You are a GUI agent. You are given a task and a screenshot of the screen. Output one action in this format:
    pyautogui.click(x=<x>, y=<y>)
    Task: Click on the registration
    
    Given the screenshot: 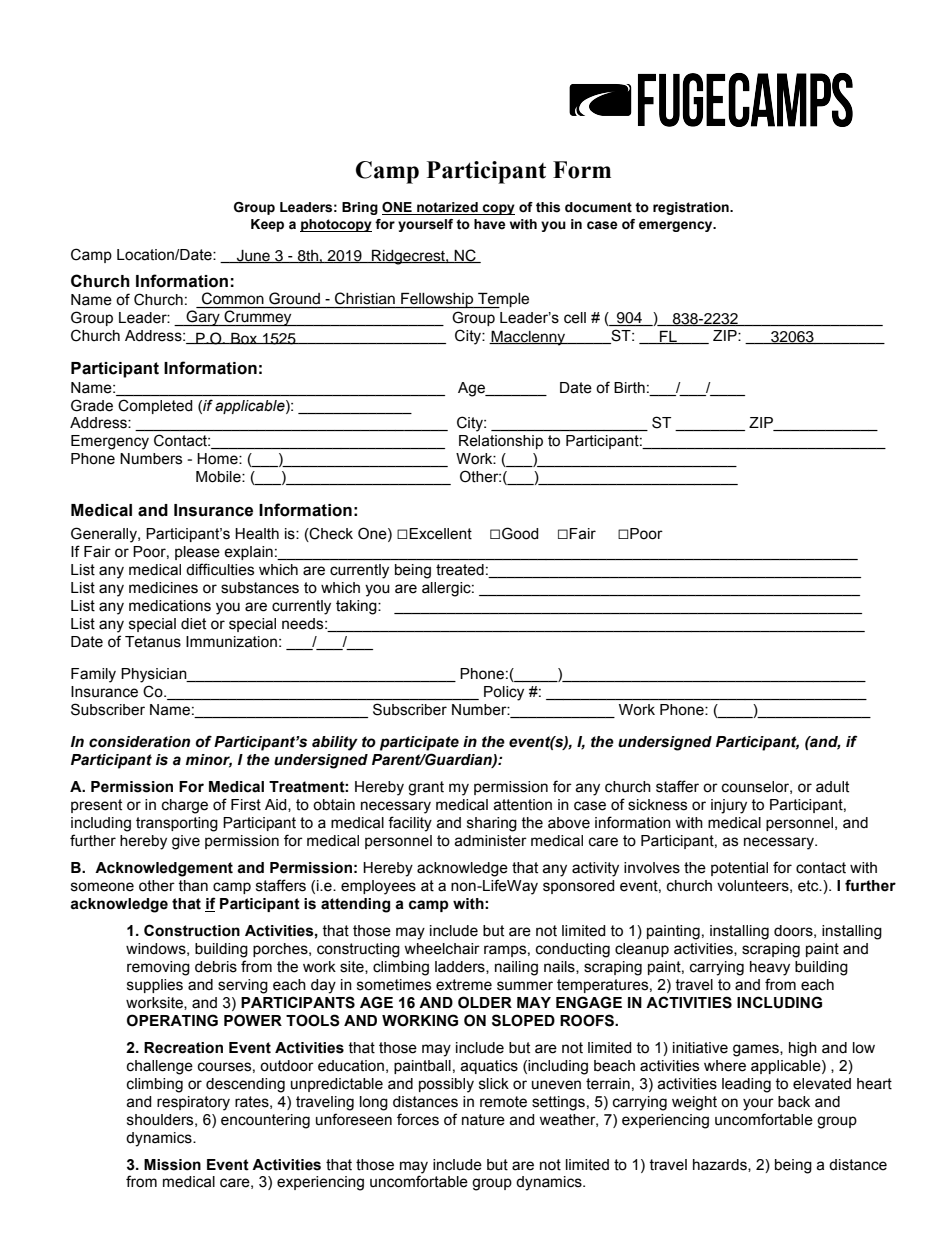 What is the action you would take?
    pyautogui.click(x=692, y=208)
